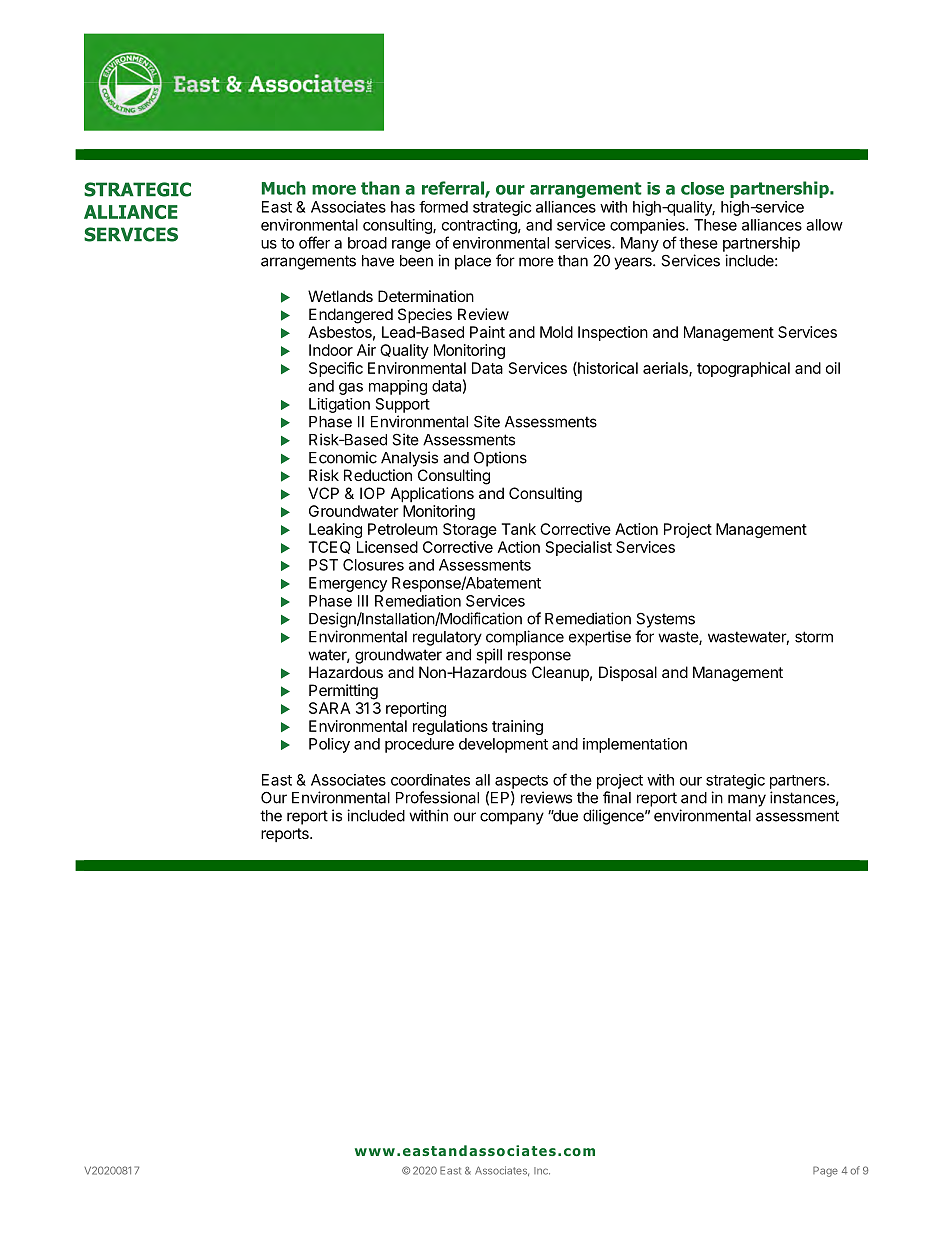 Image resolution: width=952 pixels, height=1233 pixels. What do you see at coordinates (367, 243) in the image?
I see `broad` at bounding box center [367, 243].
